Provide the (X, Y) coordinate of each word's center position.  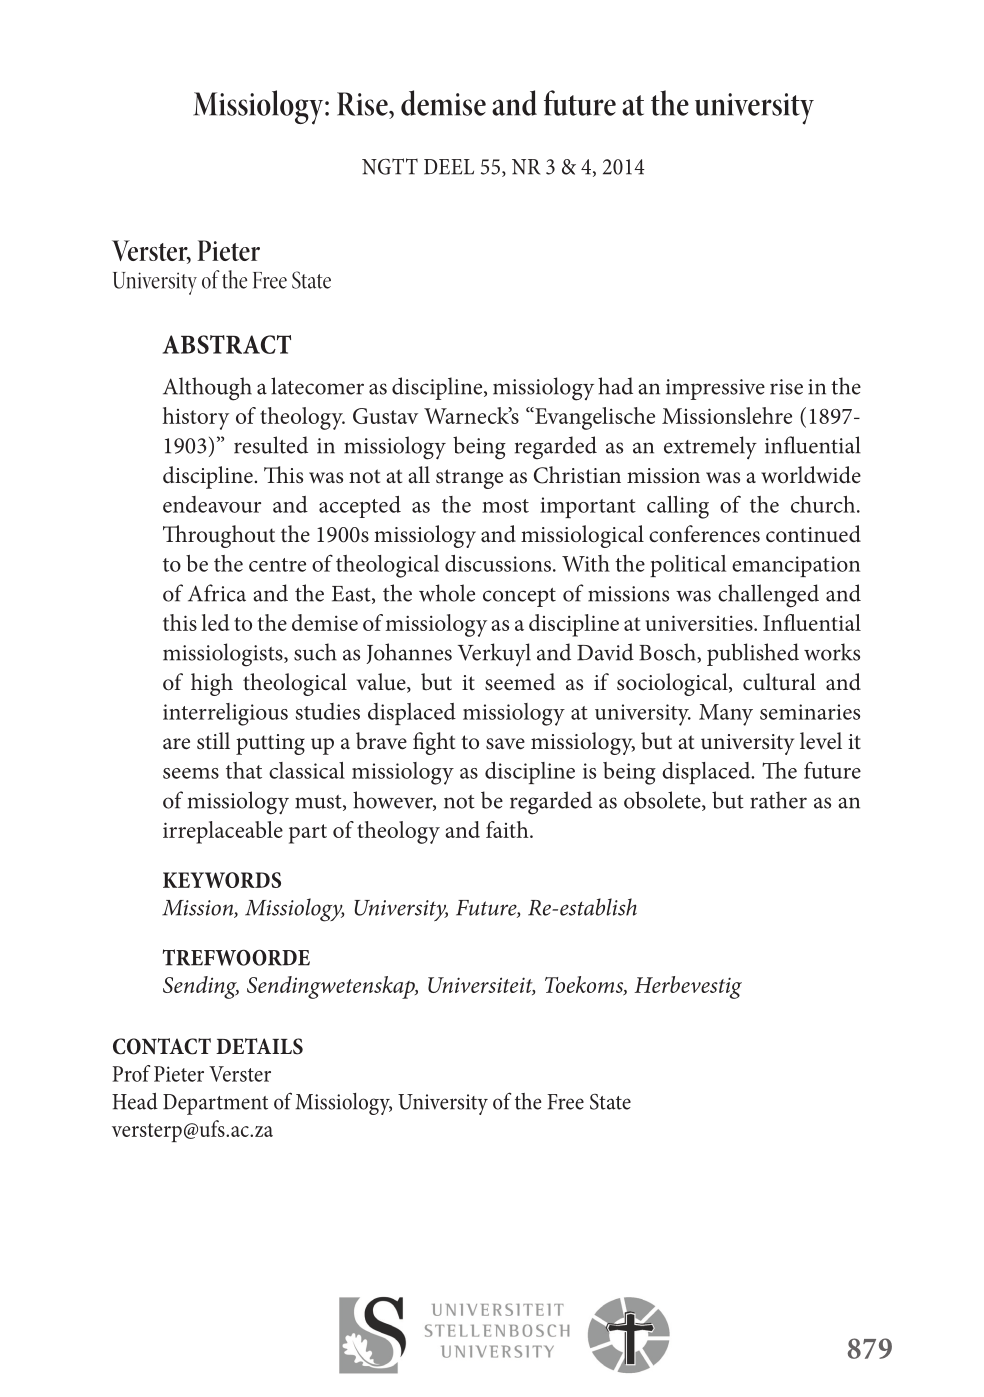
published (753, 654)
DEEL (449, 167)
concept (519, 597)
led (215, 622)
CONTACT (162, 1046)
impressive (715, 389)
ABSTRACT (227, 344)
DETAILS (259, 1046)
